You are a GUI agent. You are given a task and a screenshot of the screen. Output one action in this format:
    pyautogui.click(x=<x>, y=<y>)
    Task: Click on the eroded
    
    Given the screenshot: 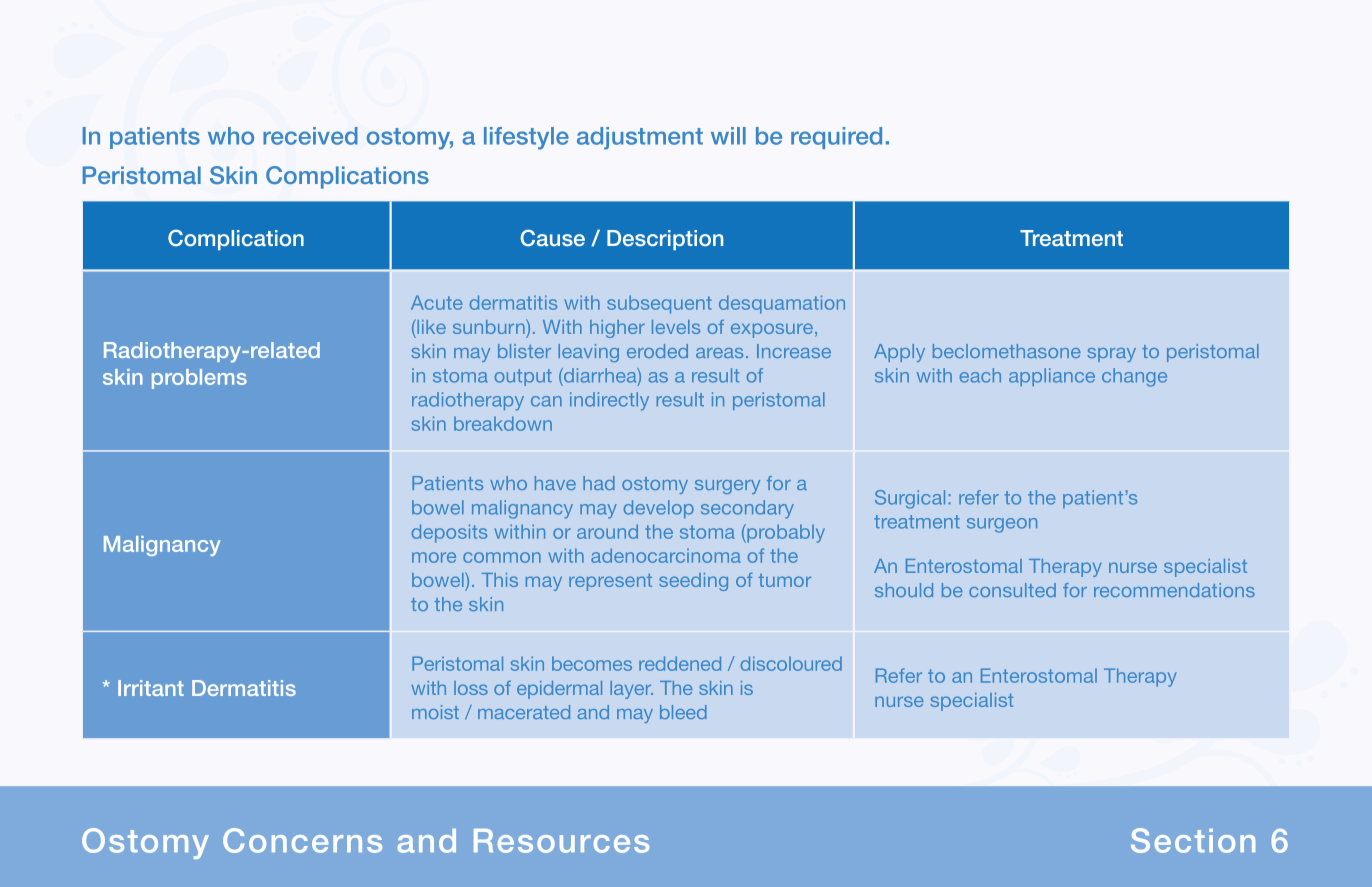 What is the action you would take?
    pyautogui.click(x=657, y=351)
